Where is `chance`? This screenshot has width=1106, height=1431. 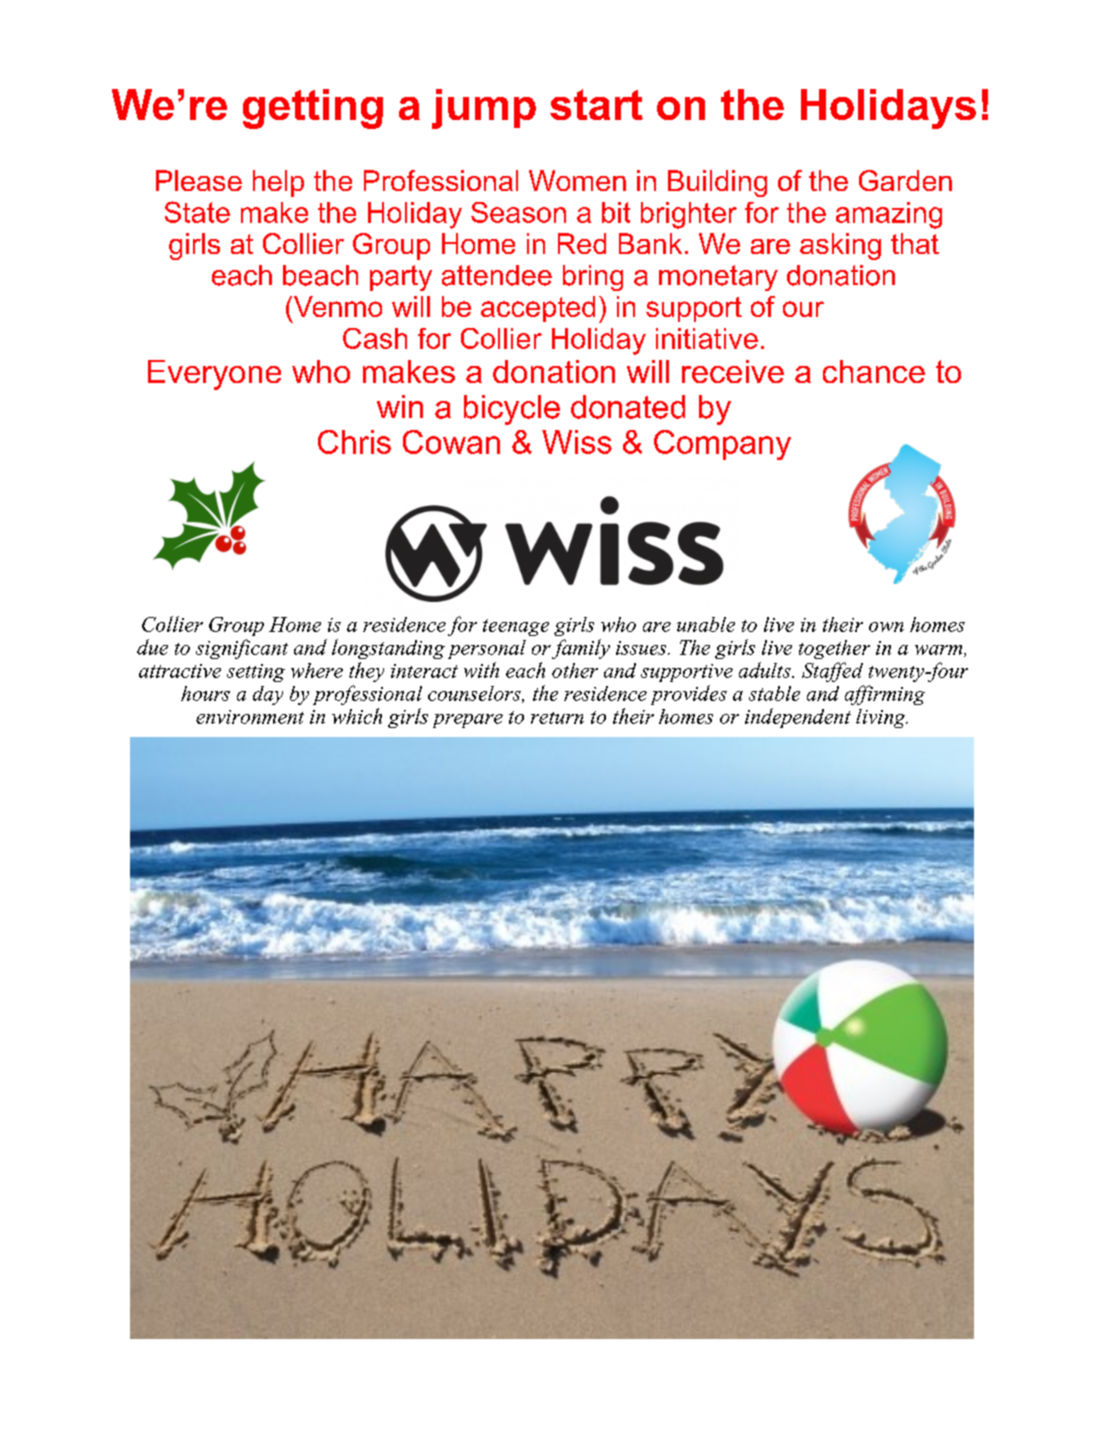 chance is located at coordinates (874, 371).
